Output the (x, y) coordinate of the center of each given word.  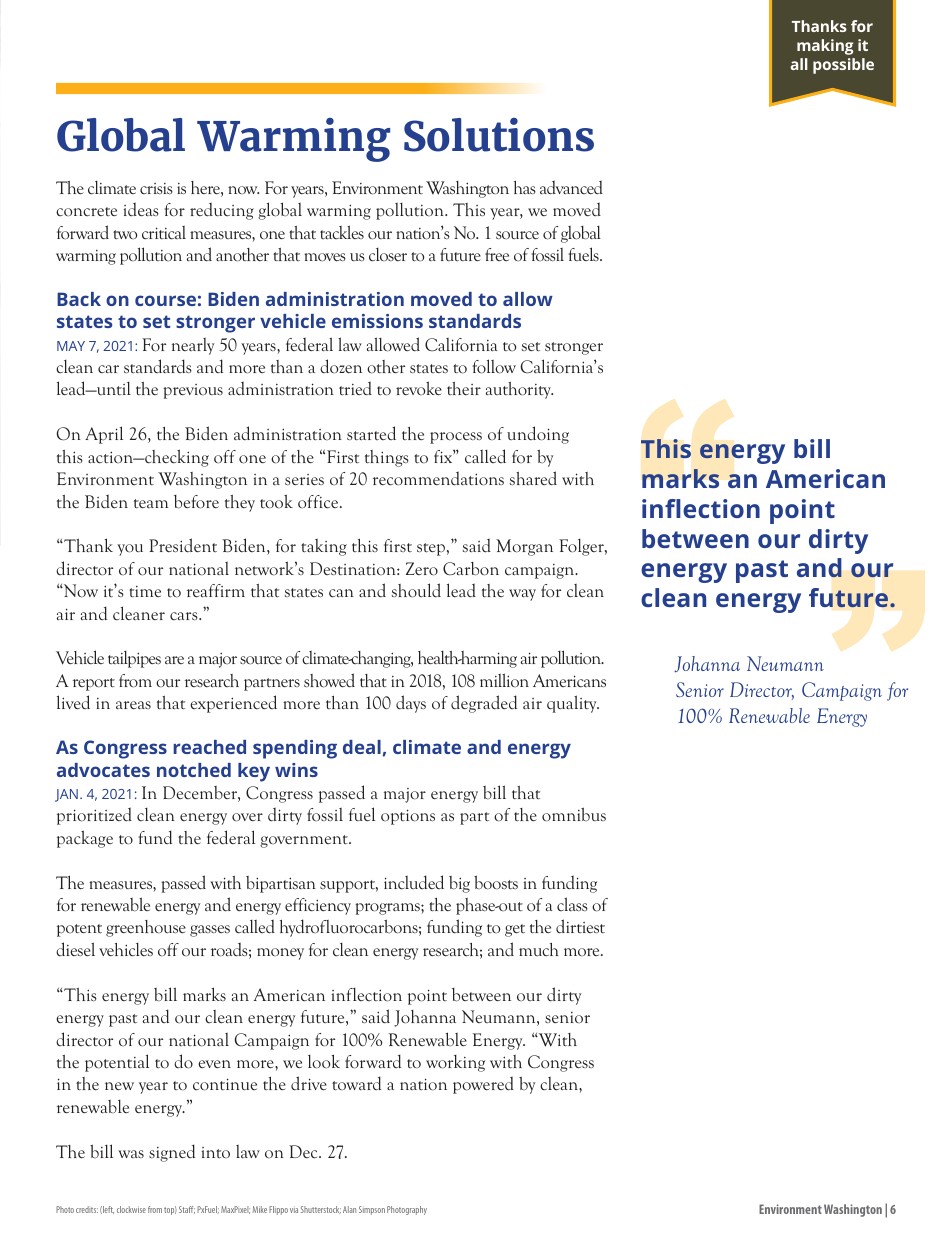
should (416, 590)
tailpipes (134, 659)
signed (172, 1153)
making (825, 47)
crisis (156, 188)
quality (573, 704)
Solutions (499, 135)
